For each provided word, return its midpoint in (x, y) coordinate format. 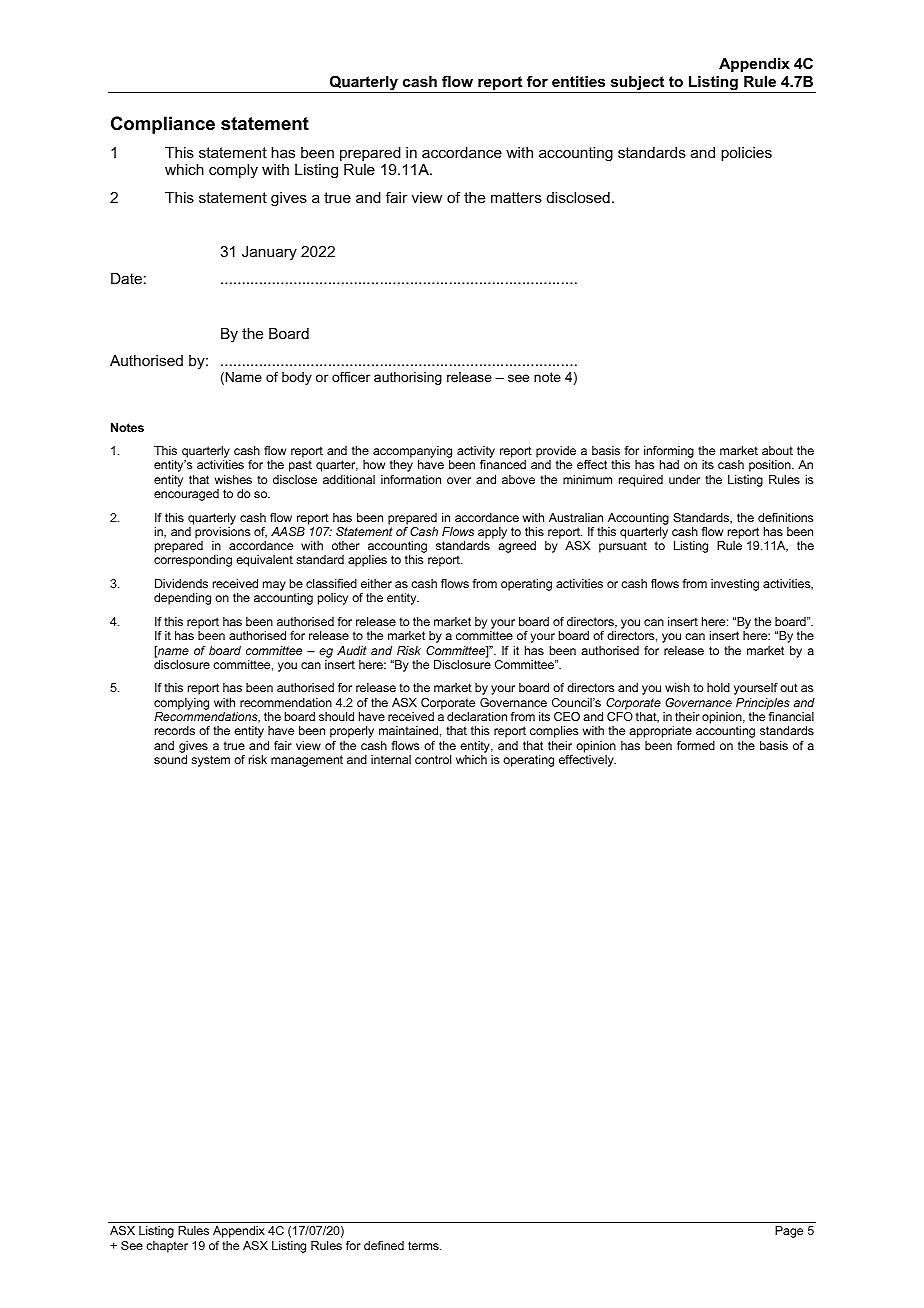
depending (182, 599)
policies (746, 154)
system (210, 761)
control (433, 759)
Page (789, 1232)
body (297, 378)
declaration (477, 716)
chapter (167, 1247)
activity (476, 453)
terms (424, 1245)
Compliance (163, 125)
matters (516, 197)
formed (696, 745)
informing (669, 453)
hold (718, 687)
